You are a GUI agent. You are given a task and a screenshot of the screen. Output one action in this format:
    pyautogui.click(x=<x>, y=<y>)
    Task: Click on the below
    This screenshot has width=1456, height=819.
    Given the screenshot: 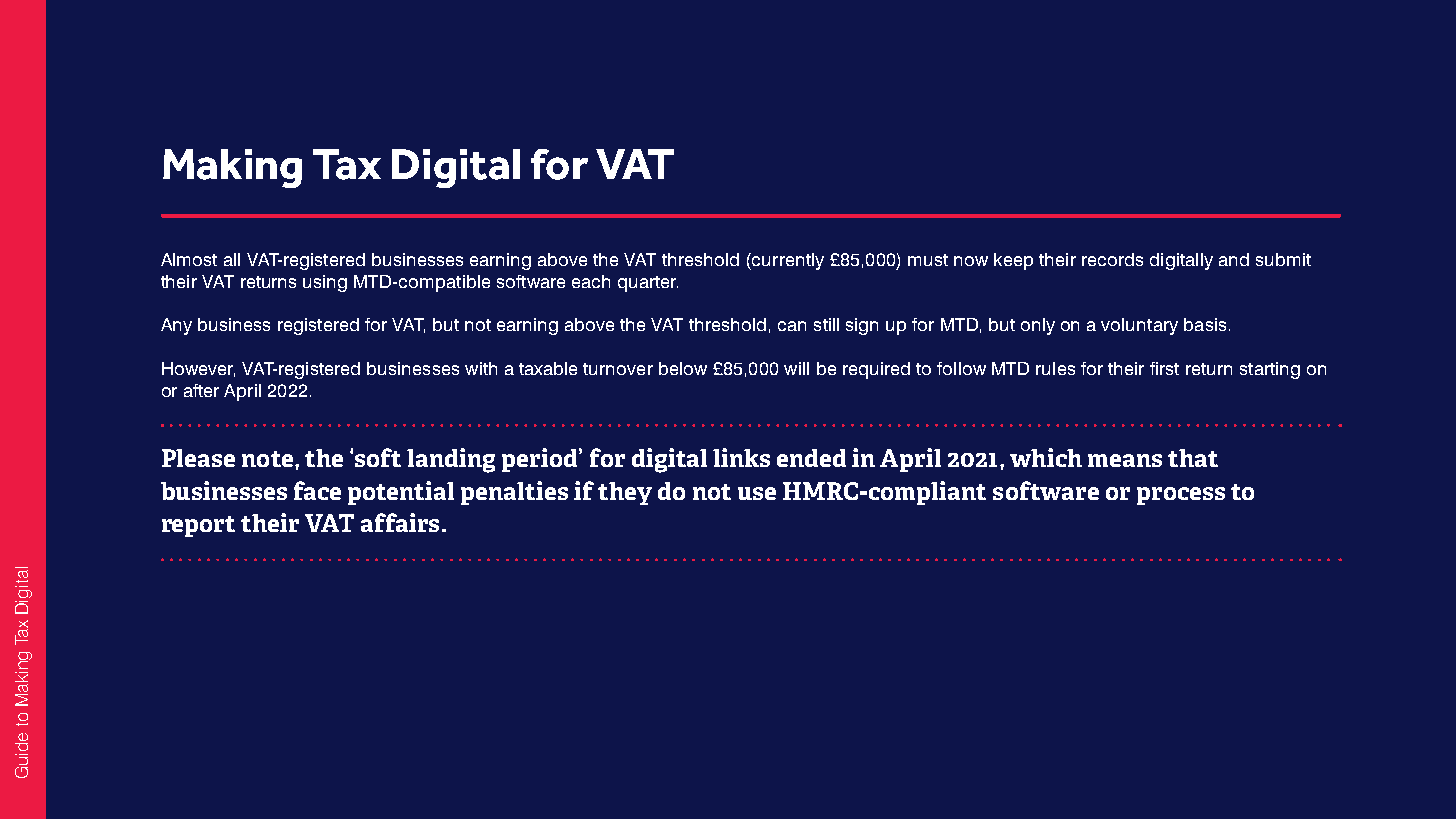 What is the action you would take?
    pyautogui.click(x=683, y=368)
